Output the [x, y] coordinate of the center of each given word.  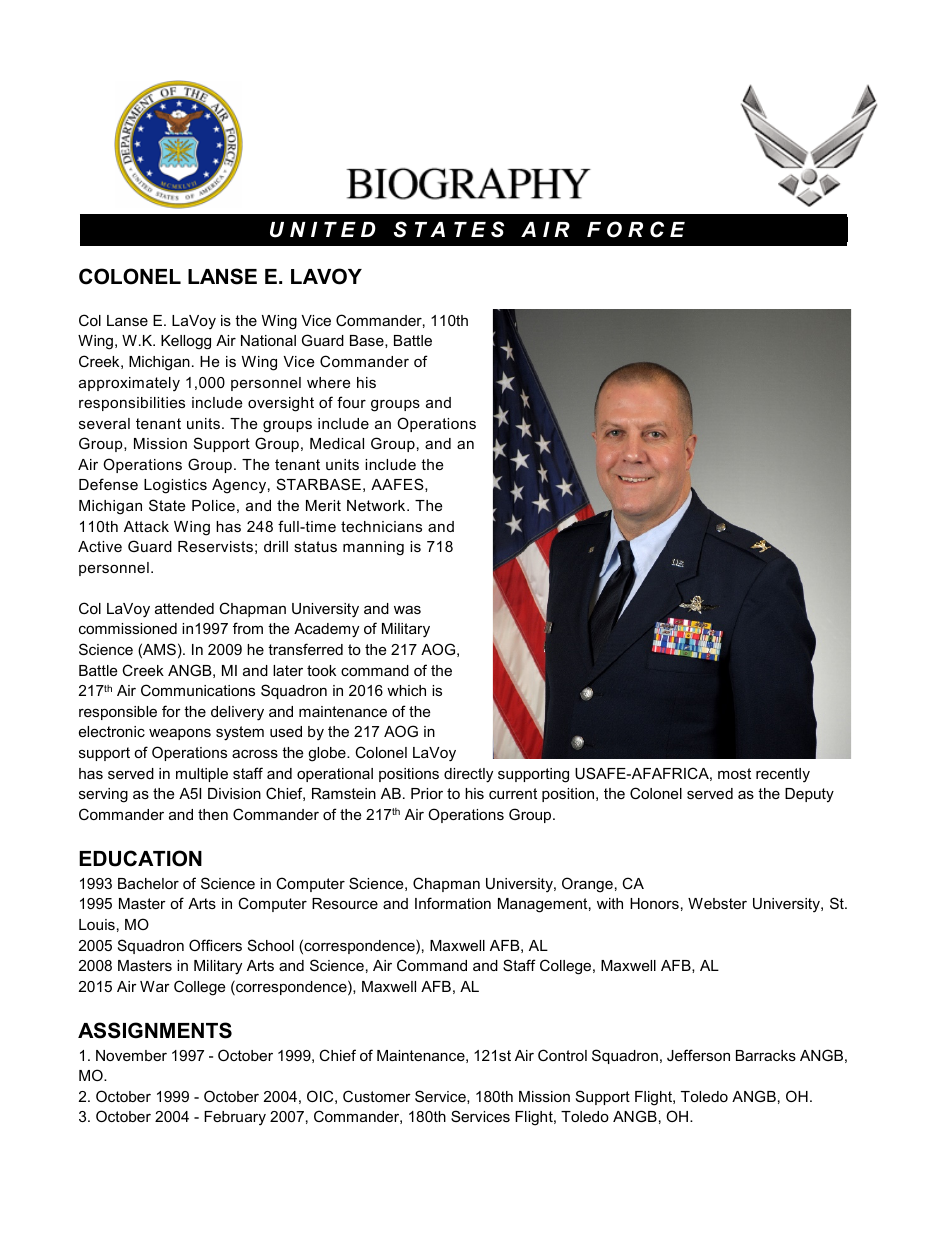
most [734, 773]
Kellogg [186, 342]
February [235, 1118]
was [407, 609]
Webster [717, 903]
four [351, 402]
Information [453, 903]
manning [373, 548]
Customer [377, 1096]
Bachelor [148, 883]
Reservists [215, 546]
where [328, 382]
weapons [180, 734]
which [406, 690]
